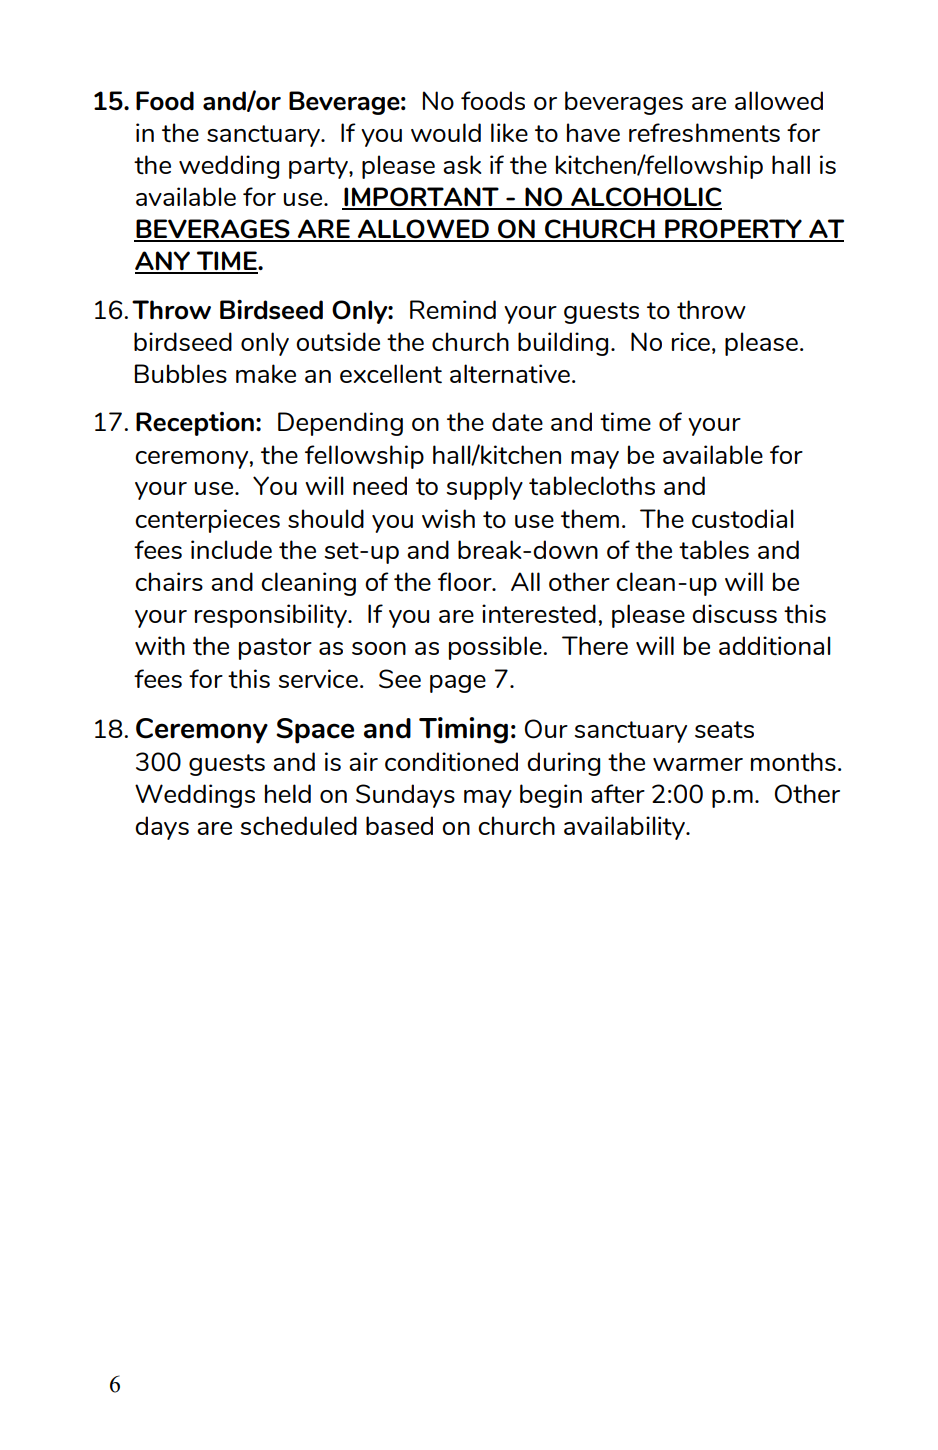 Image resolution: width=938 pixels, height=1450 pixels. I want to click on refreshments, so click(704, 132).
